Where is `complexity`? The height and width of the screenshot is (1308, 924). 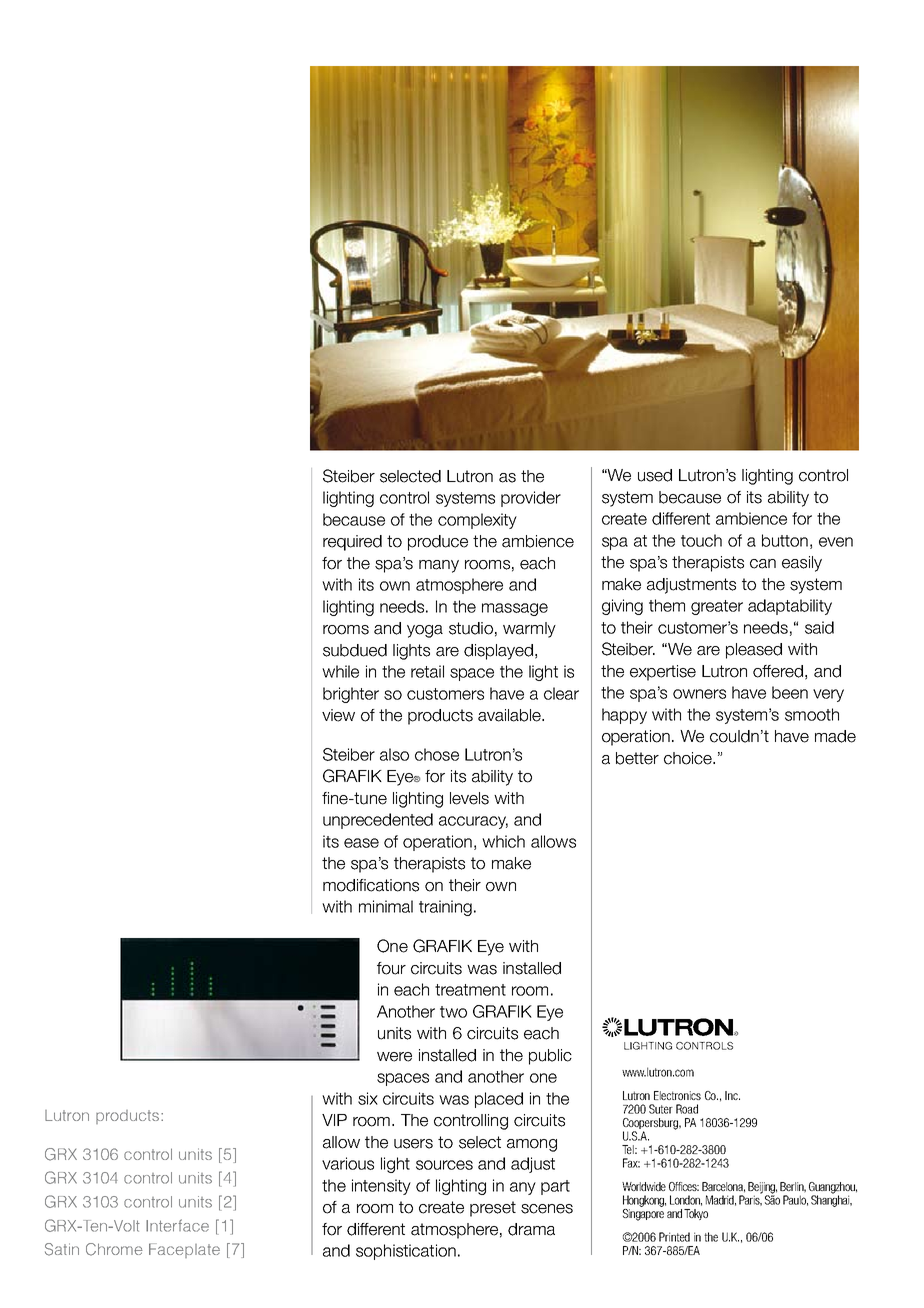
complexity is located at coordinates (477, 521).
